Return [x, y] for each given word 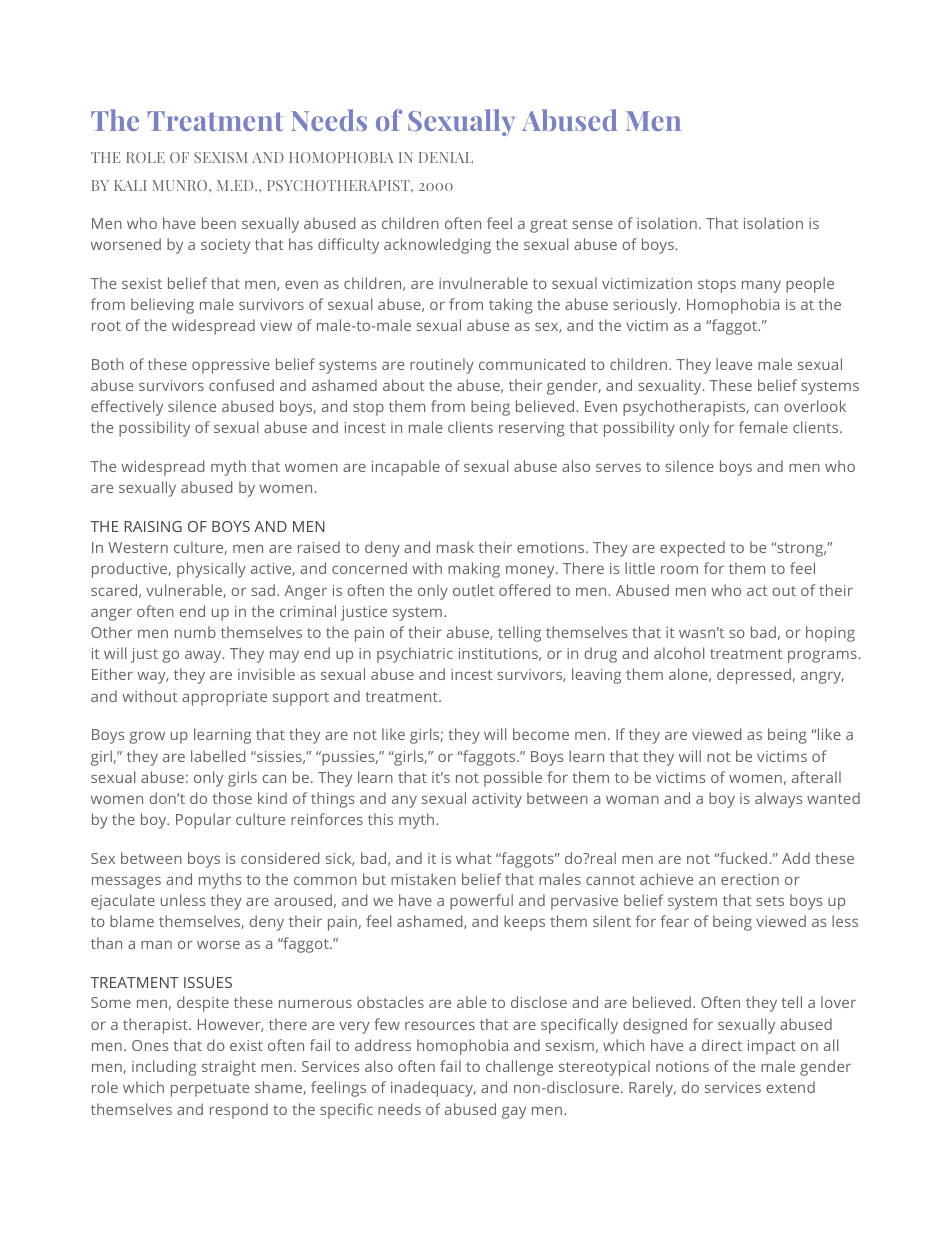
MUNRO [181, 185]
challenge [519, 1068]
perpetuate [210, 1090]
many [761, 287]
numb [195, 632]
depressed [754, 676]
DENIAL [446, 157]
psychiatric [415, 655]
